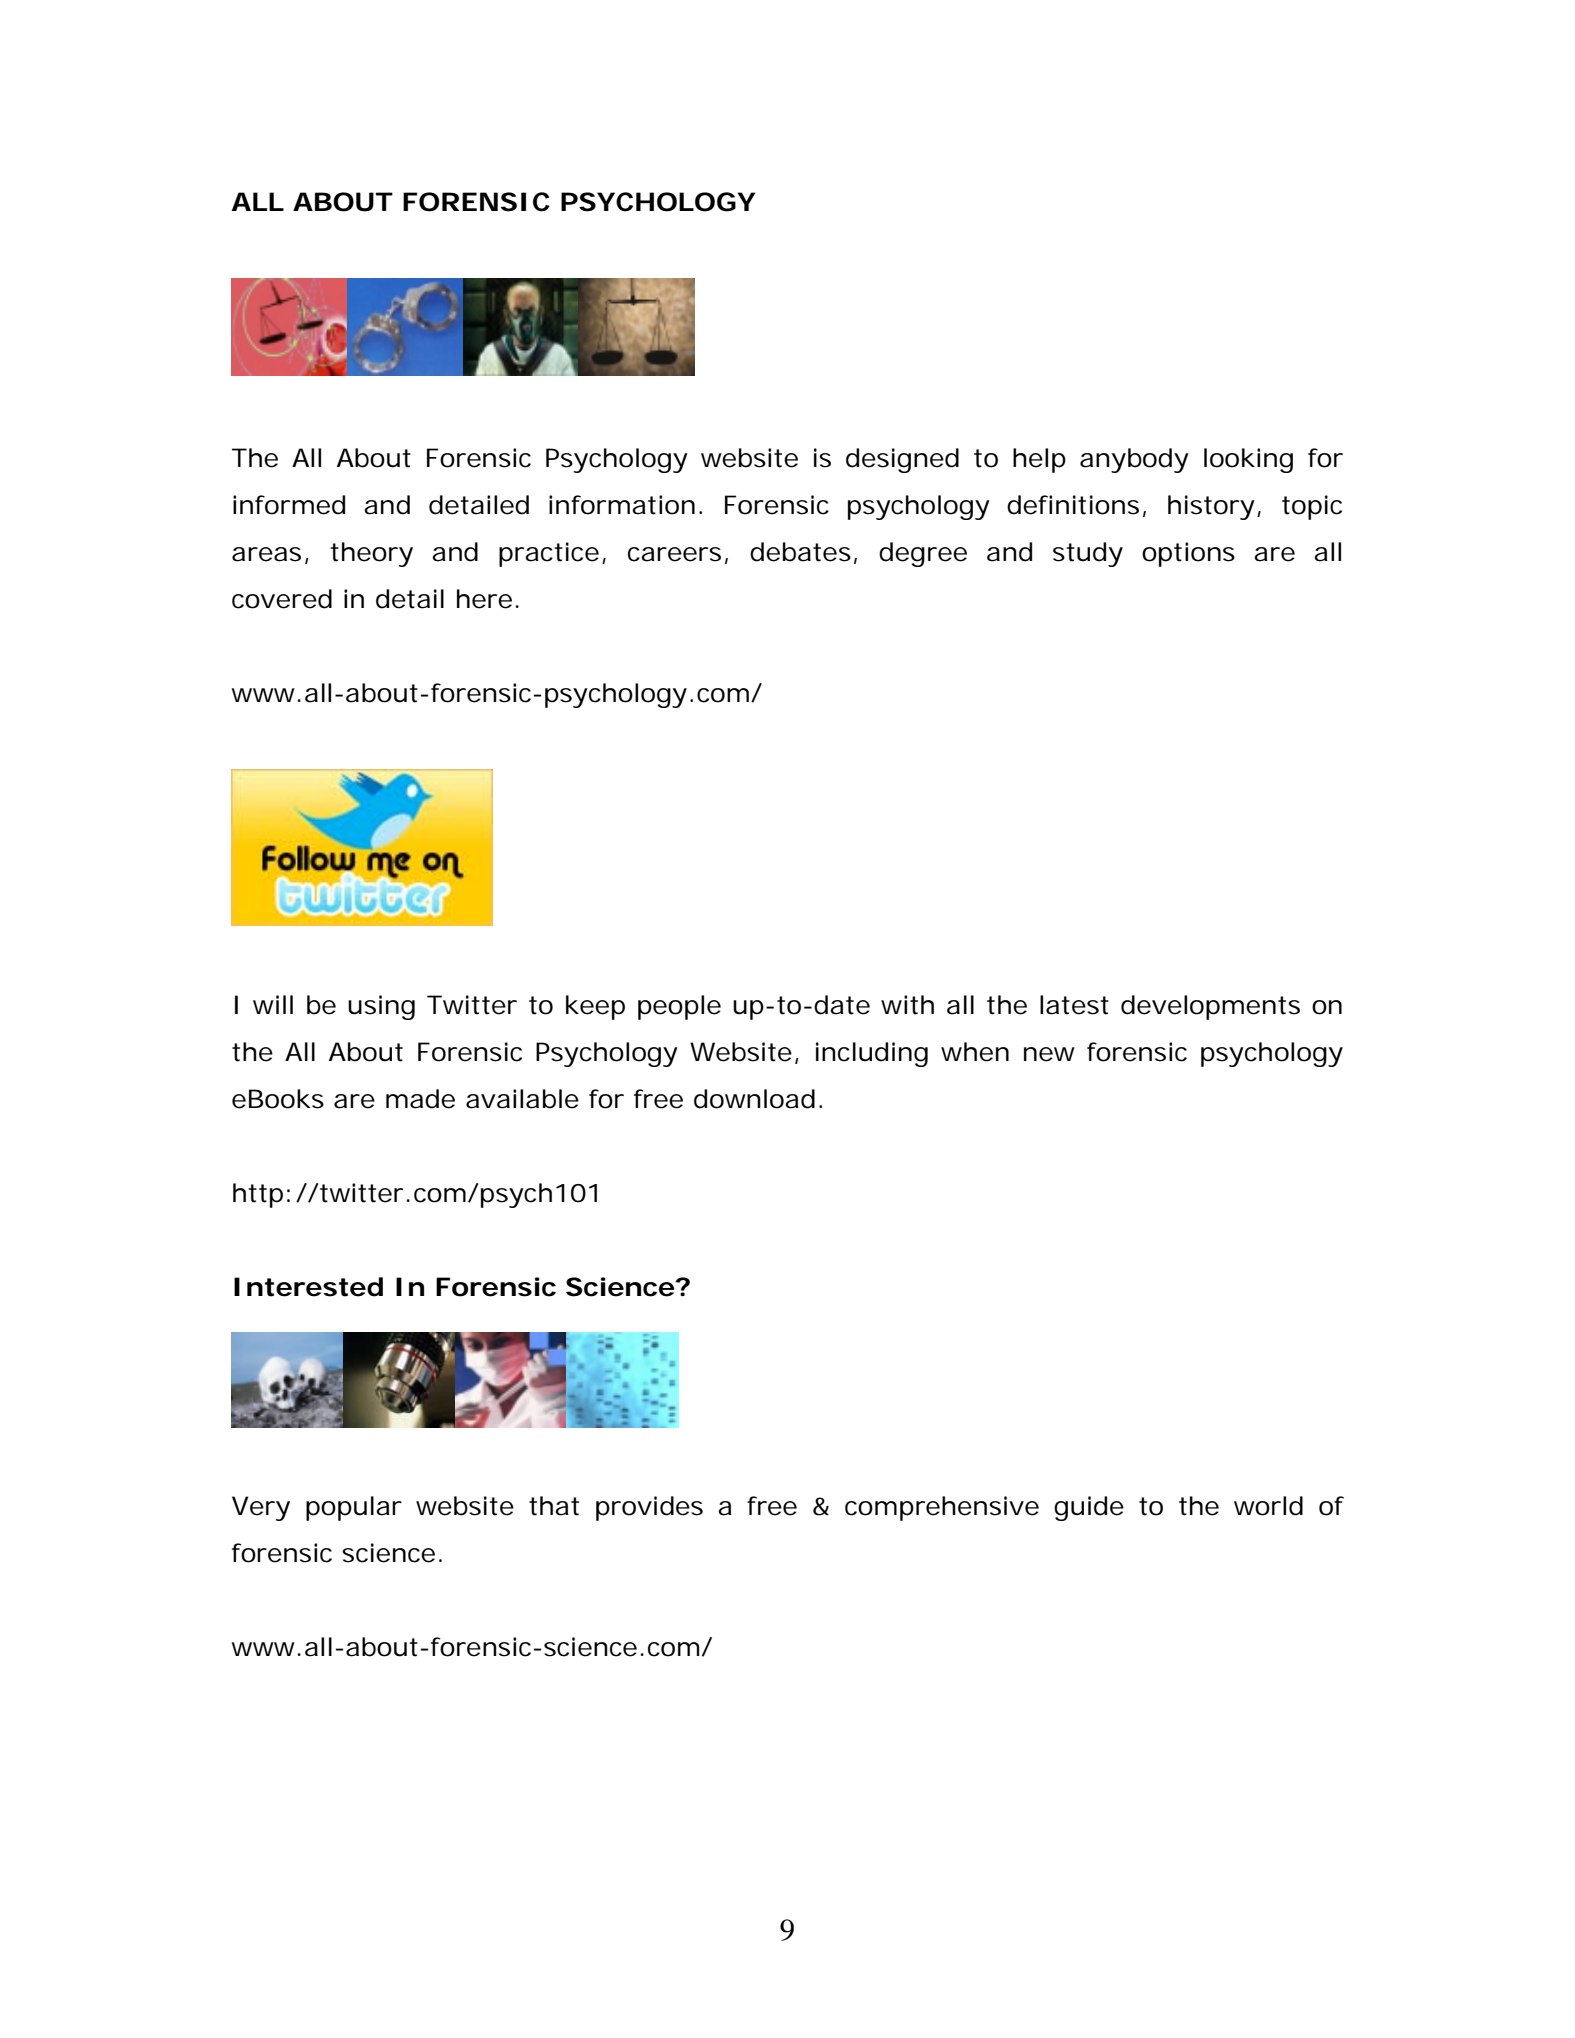  I want to click on Very, so click(261, 1508).
